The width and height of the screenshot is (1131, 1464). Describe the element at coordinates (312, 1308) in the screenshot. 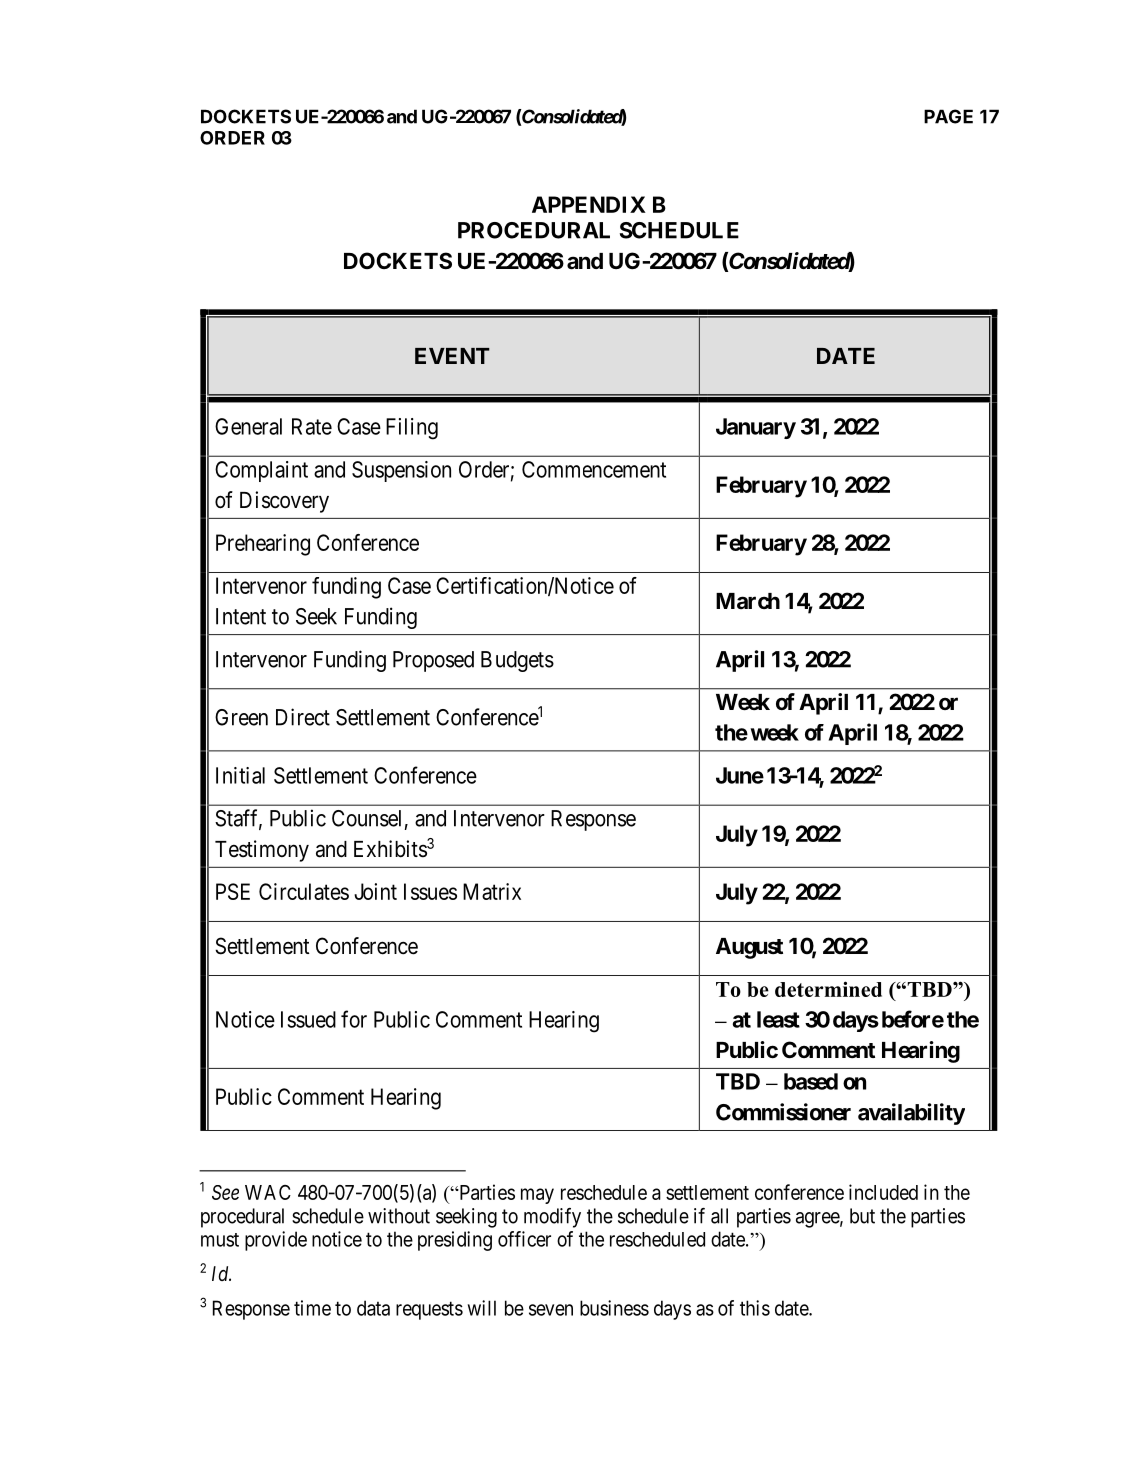

I see `time` at that location.
